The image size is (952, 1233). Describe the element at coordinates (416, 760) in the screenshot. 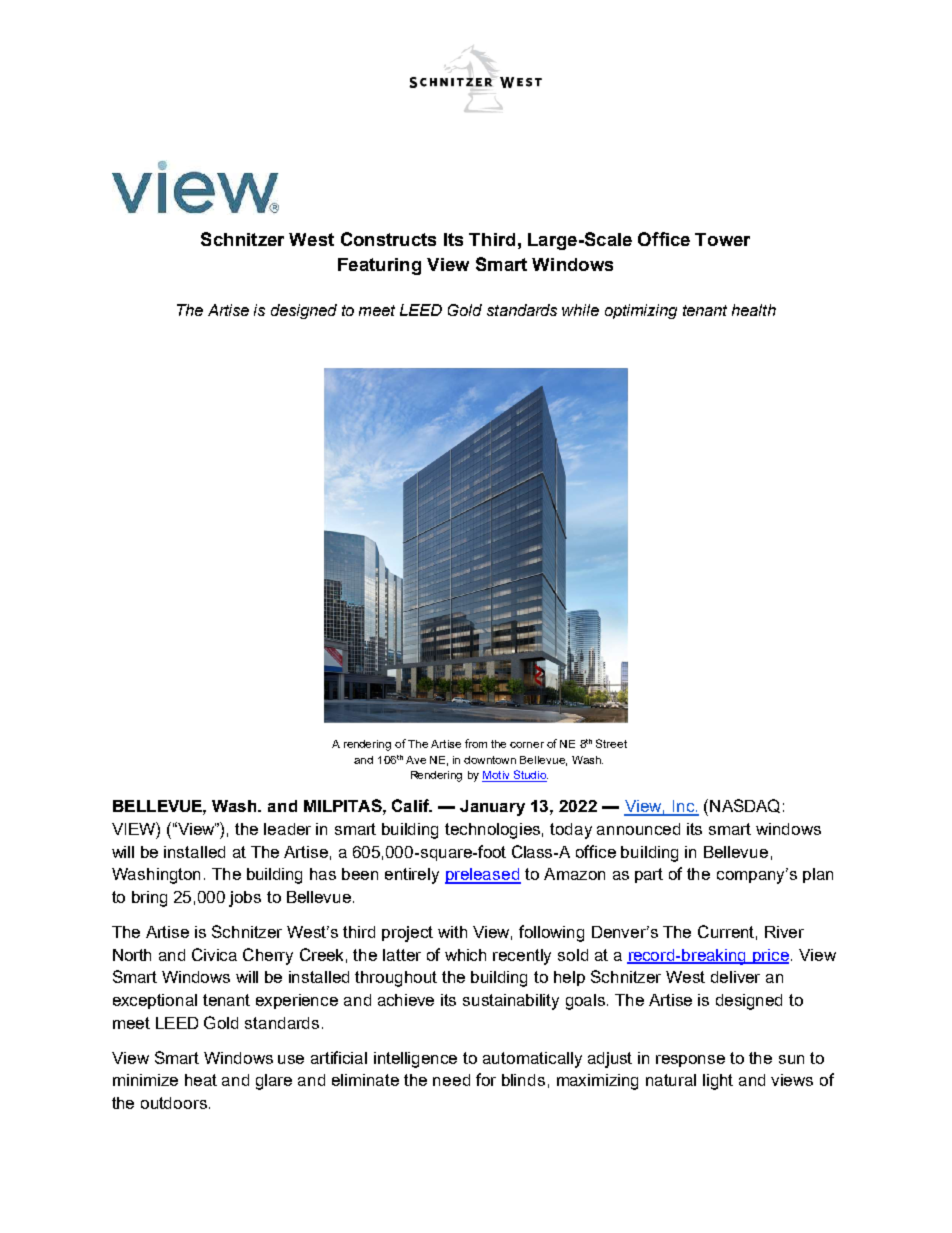

I see `Ave` at that location.
